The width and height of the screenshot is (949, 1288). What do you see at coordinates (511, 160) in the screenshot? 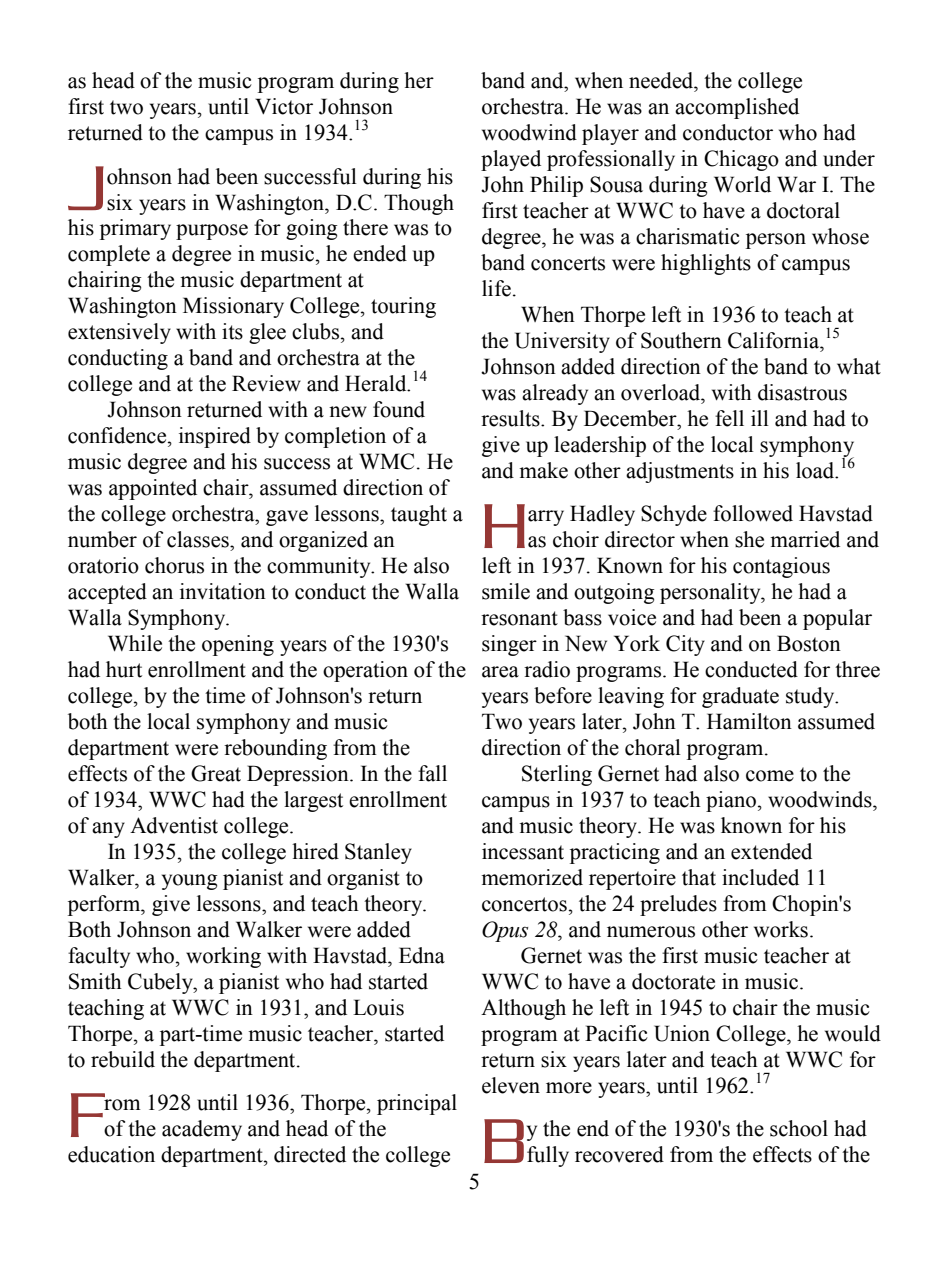
I see `played` at bounding box center [511, 160].
